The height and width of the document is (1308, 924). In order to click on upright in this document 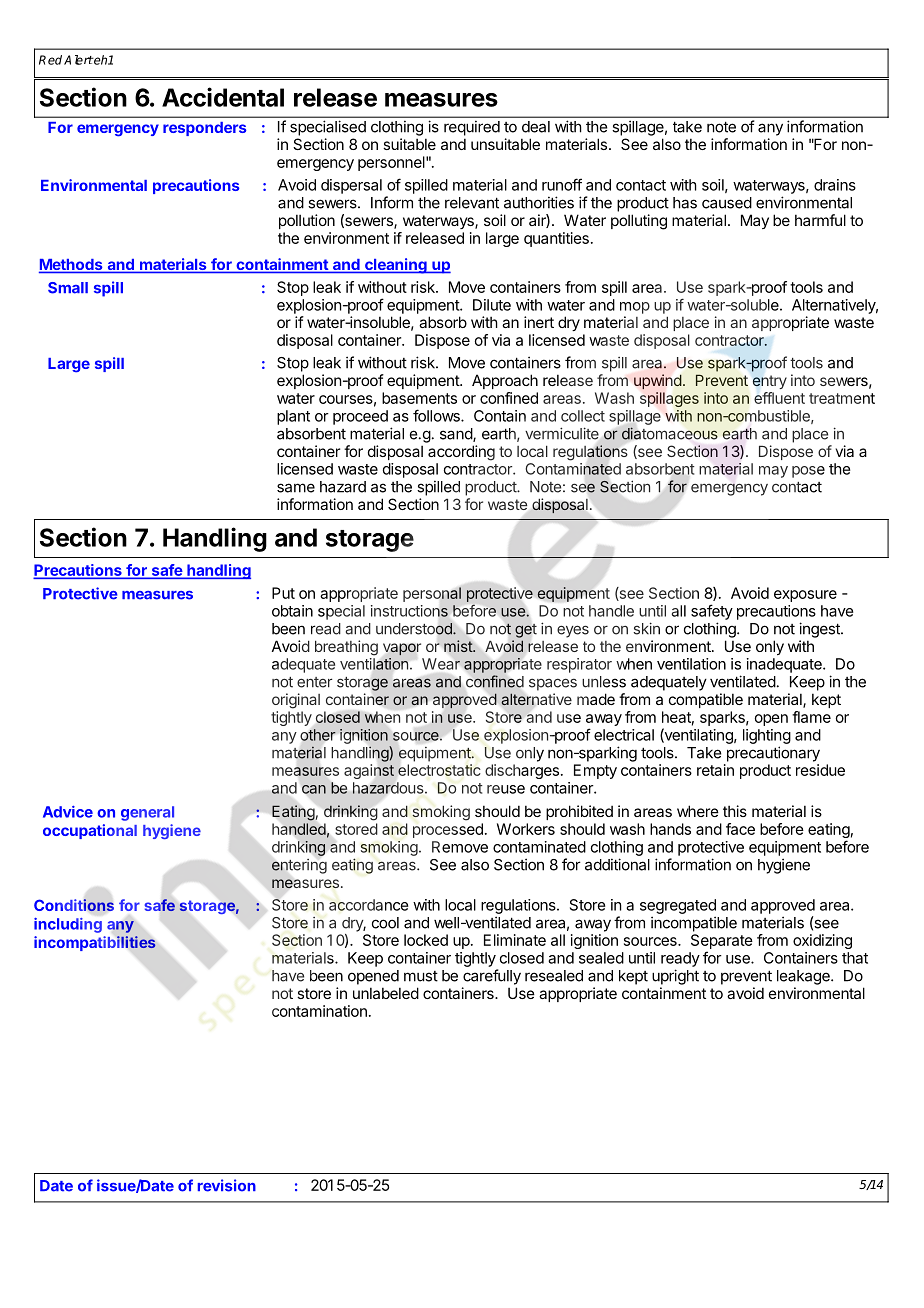, I will do `click(675, 977)`.
